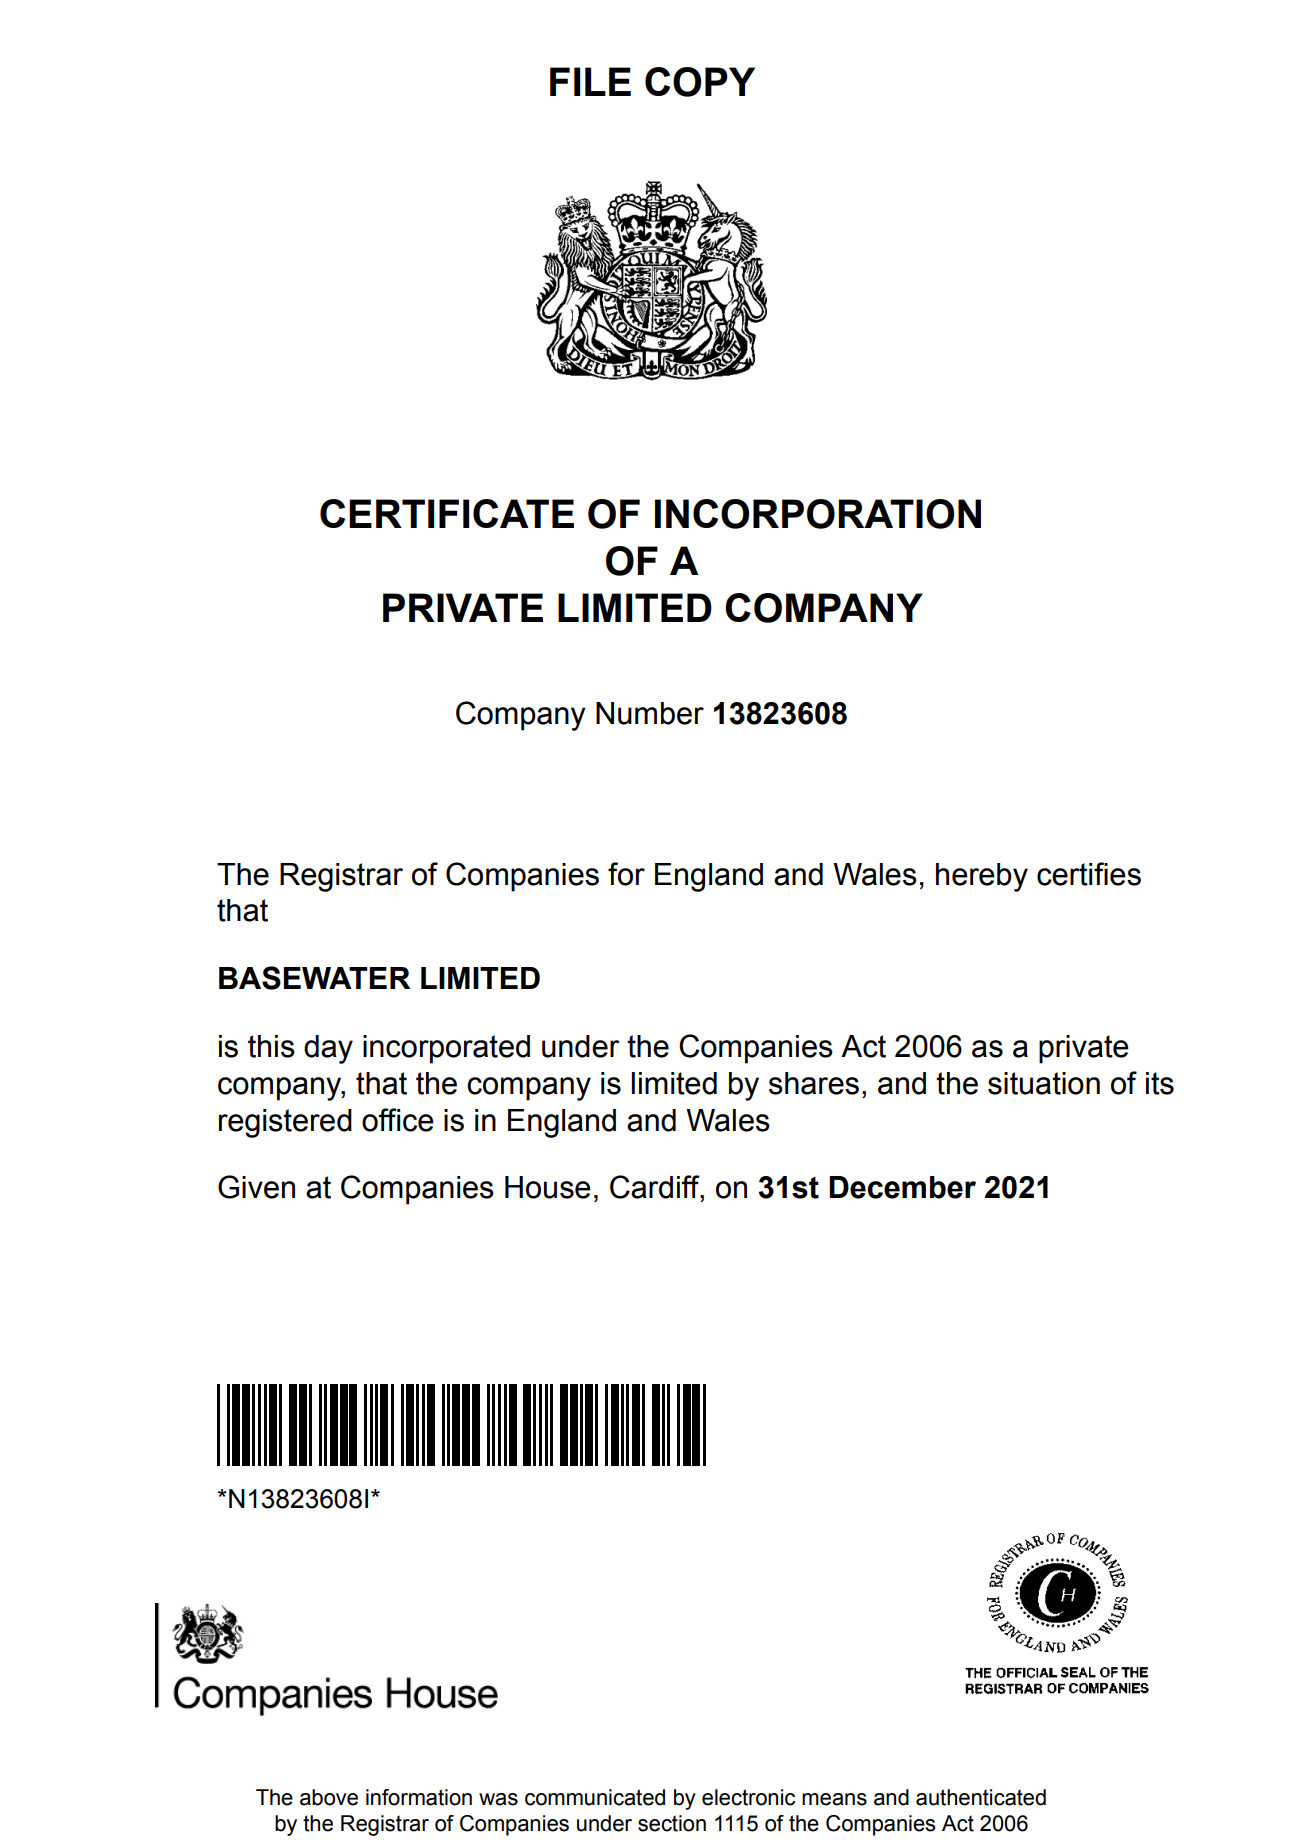 Image resolution: width=1303 pixels, height=1842 pixels. I want to click on FILE, so click(590, 81).
